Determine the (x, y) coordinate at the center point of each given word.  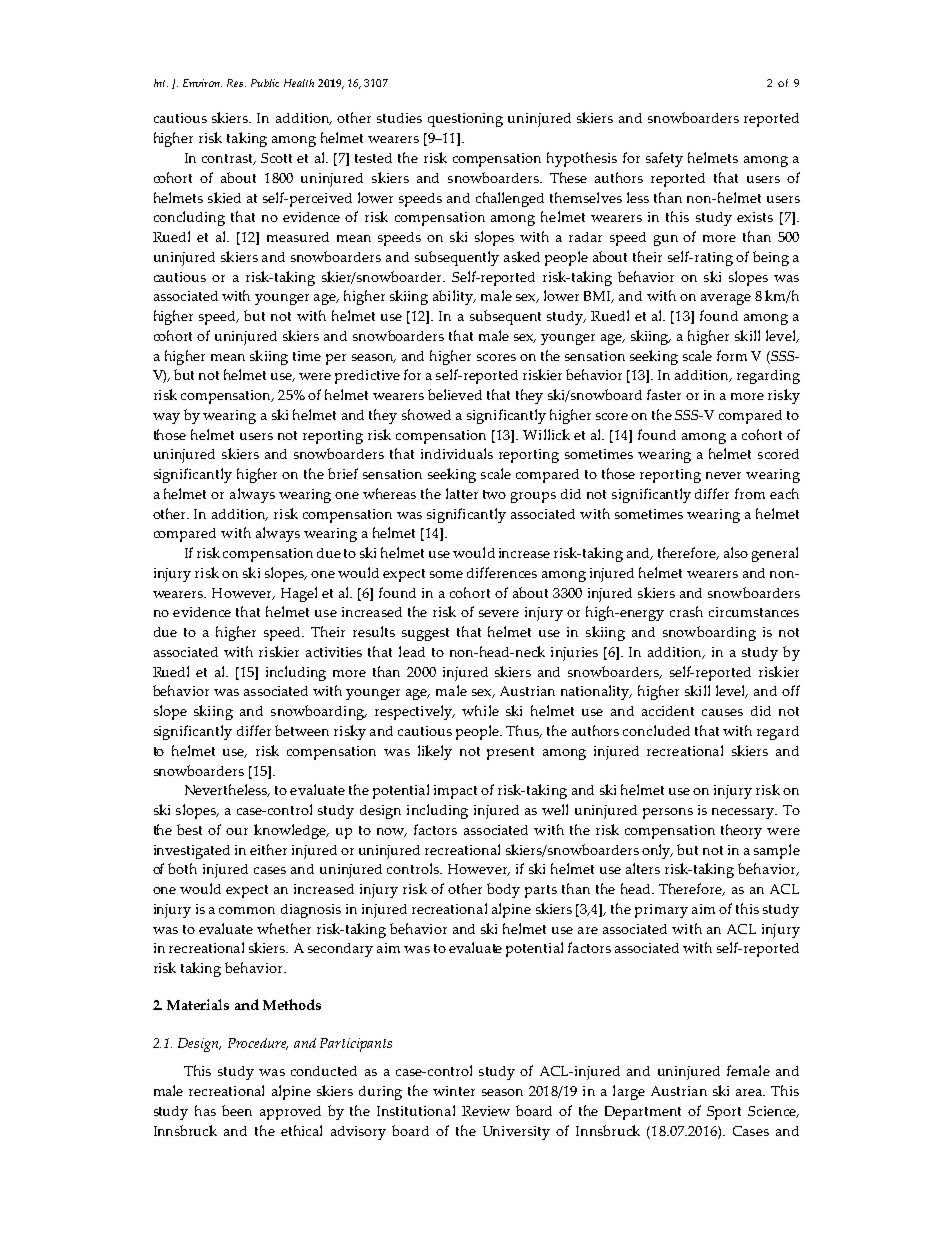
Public (265, 83)
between (302, 730)
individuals (457, 453)
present (510, 753)
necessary (744, 813)
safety (664, 159)
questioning (465, 120)
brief (343, 473)
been (237, 1110)
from (750, 493)
